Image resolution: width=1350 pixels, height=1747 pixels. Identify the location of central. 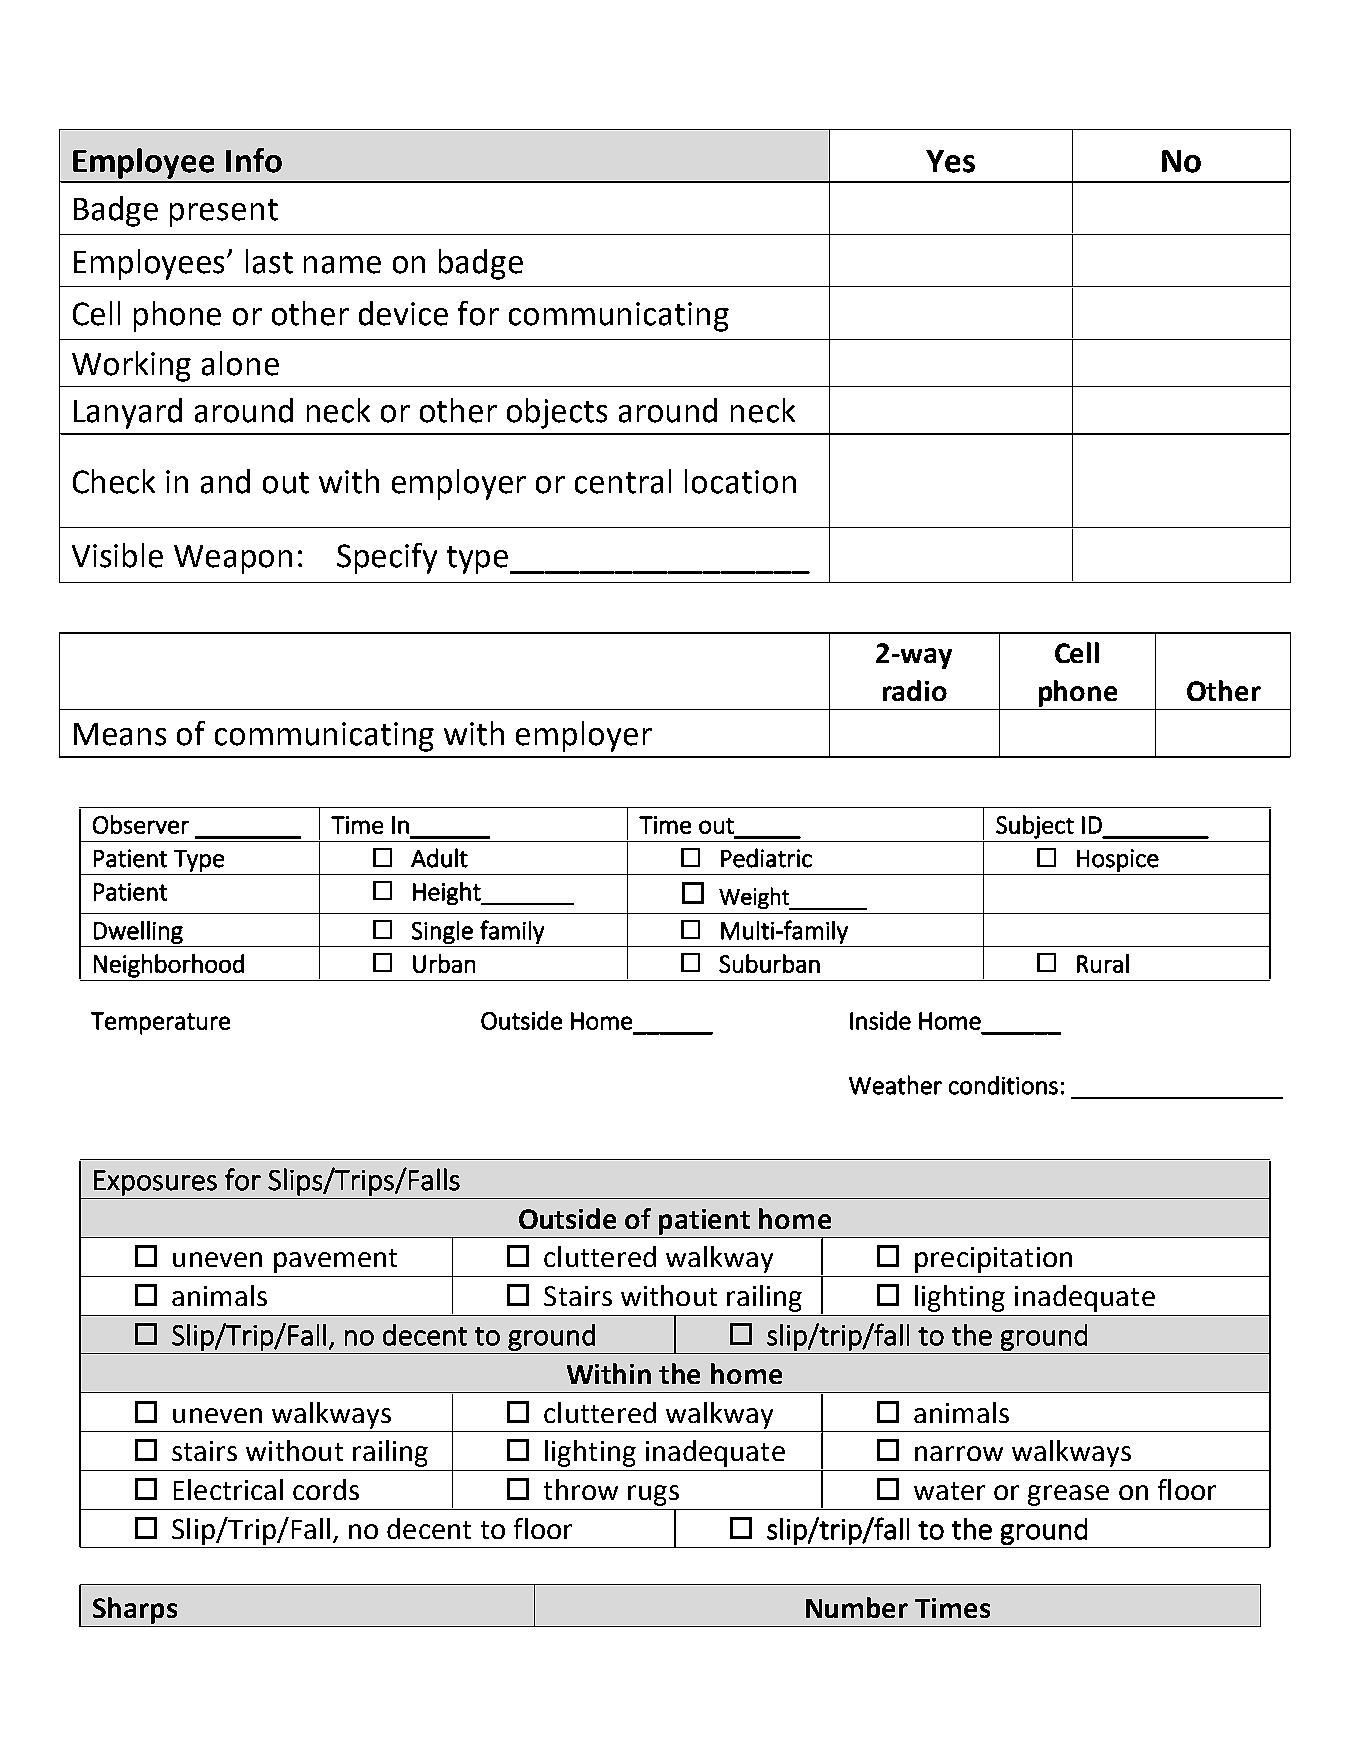
(623, 481).
